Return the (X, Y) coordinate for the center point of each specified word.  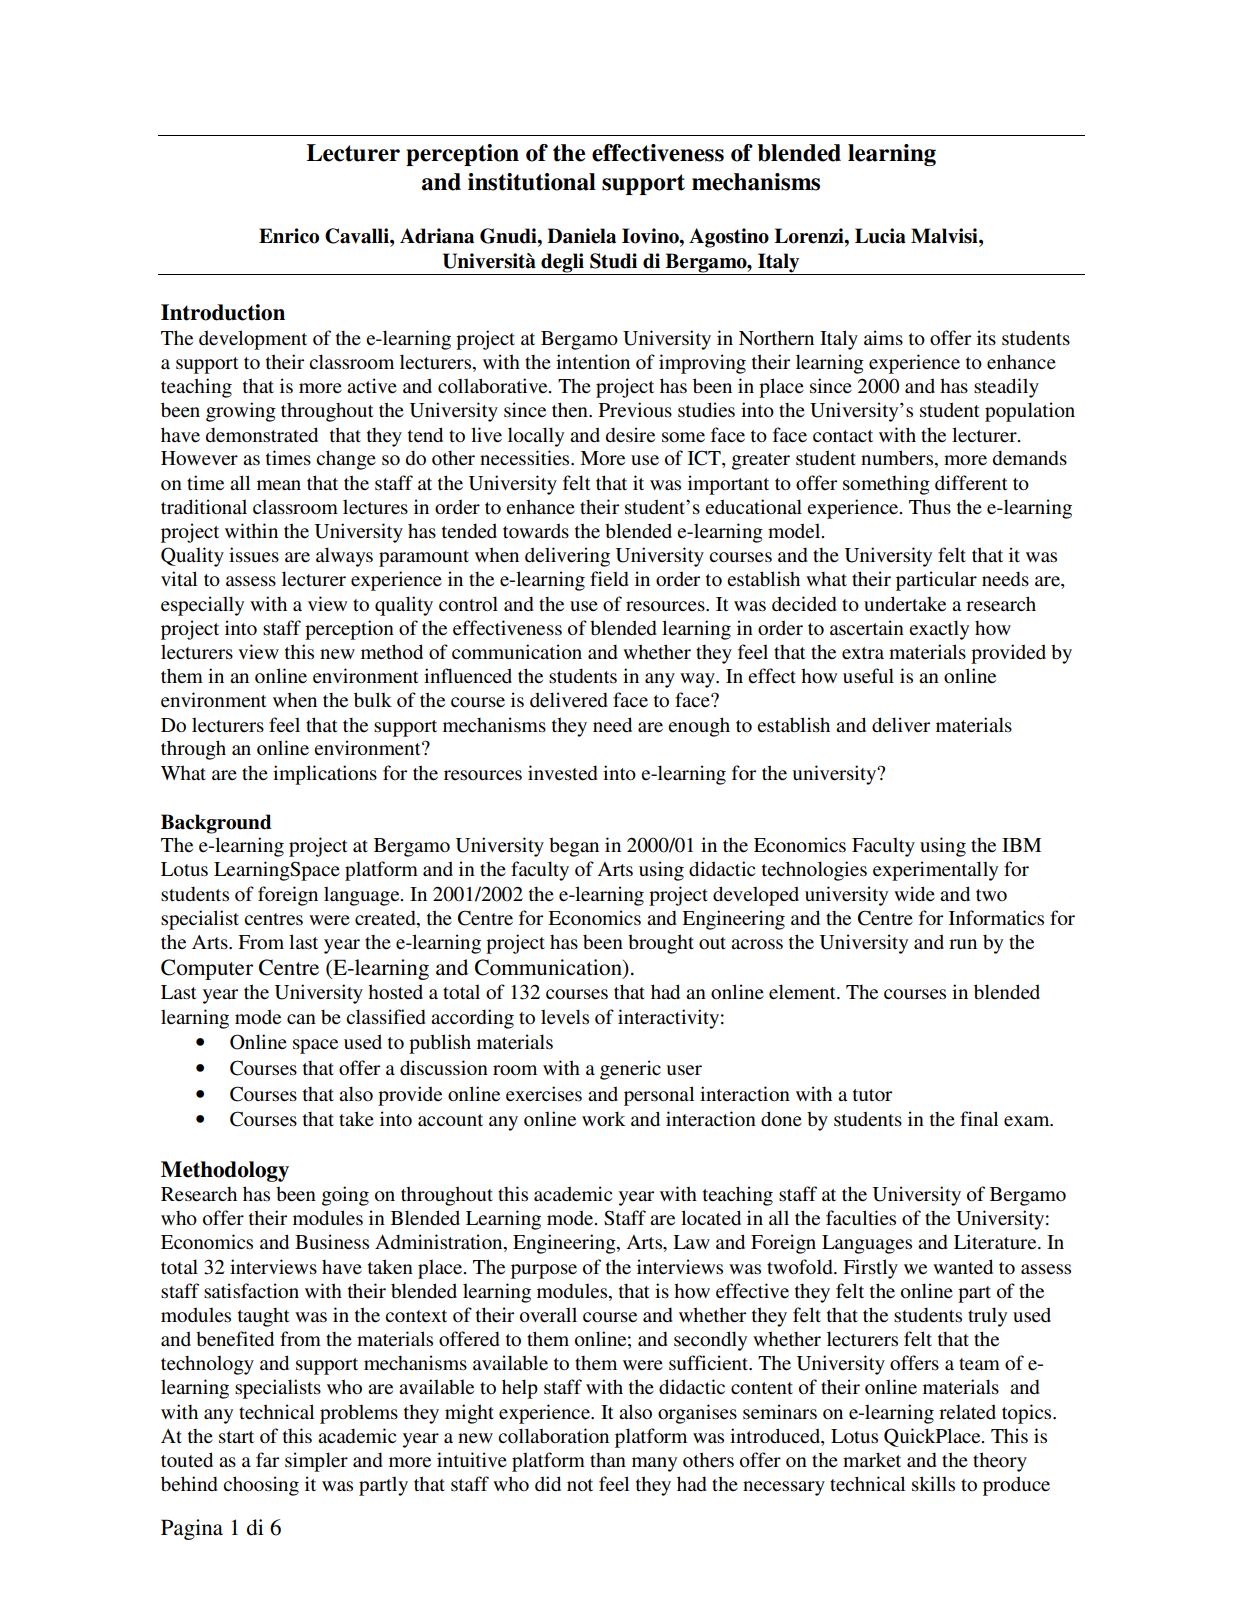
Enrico (289, 236)
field (609, 579)
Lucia (880, 236)
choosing (261, 1486)
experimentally (935, 871)
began (574, 847)
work (603, 1118)
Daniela (581, 236)
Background (216, 824)
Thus (930, 506)
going (345, 1196)
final (979, 1118)
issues (254, 554)
